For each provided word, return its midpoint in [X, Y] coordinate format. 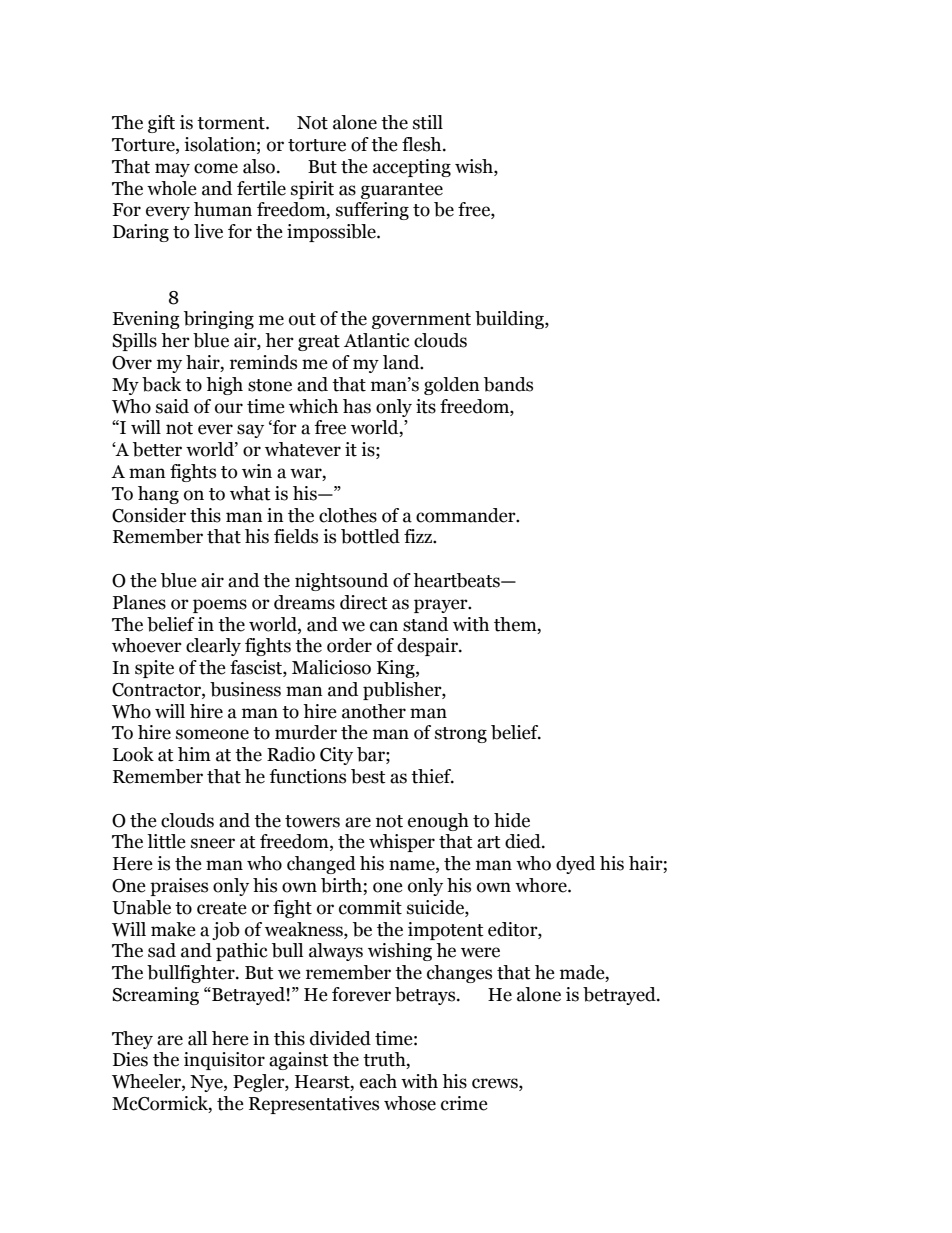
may [172, 170]
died [524, 841]
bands [508, 384]
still [428, 122]
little [166, 841]
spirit [312, 190]
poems [220, 606]
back [161, 384]
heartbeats [457, 580]
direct [364, 602]
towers [312, 821]
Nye [207, 1083]
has [357, 406]
